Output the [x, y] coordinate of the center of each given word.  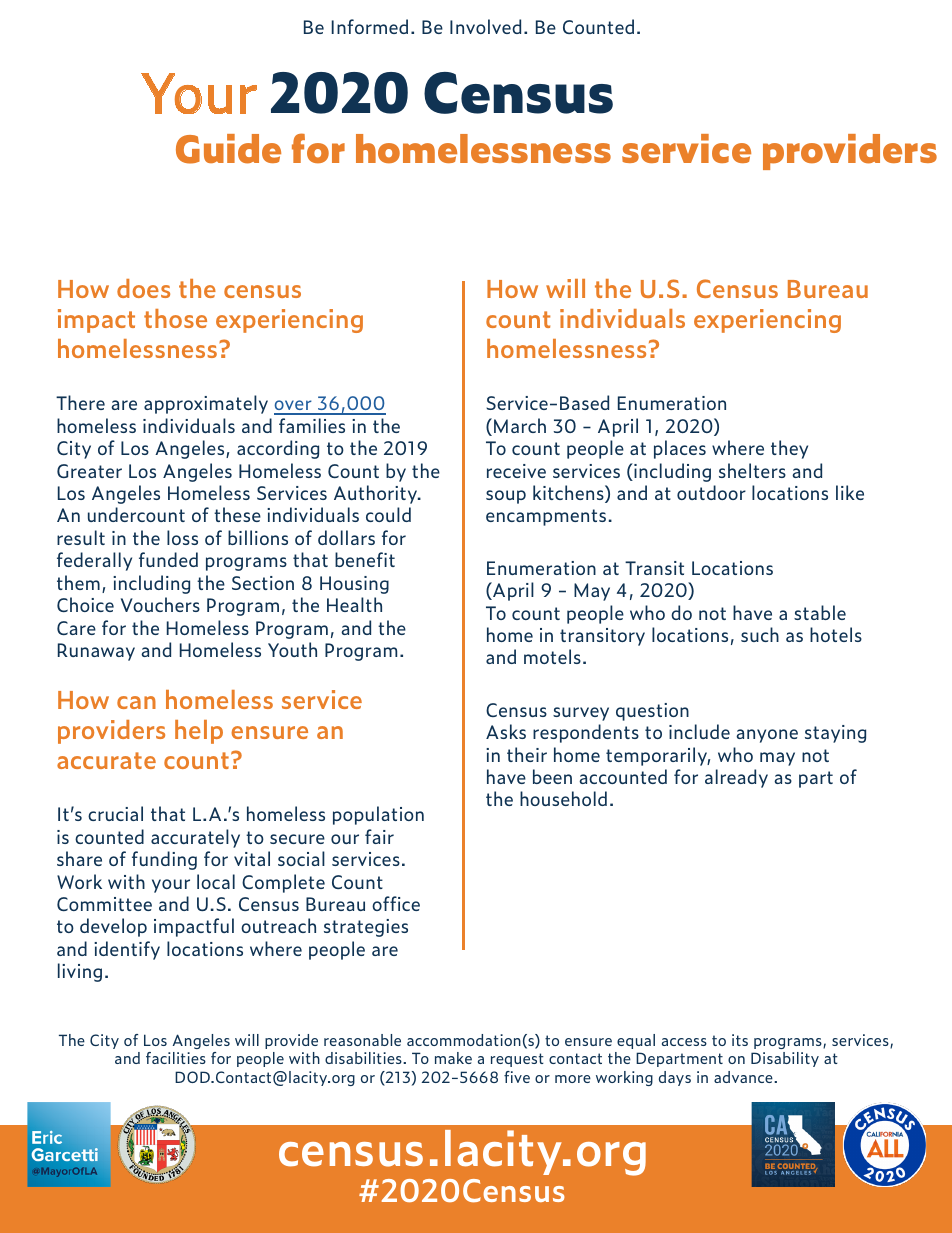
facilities [176, 1058]
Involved [485, 26]
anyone [767, 736]
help [199, 732]
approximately [206, 404]
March [520, 425]
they [789, 449]
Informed [370, 26]
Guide [228, 149]
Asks [506, 731]
